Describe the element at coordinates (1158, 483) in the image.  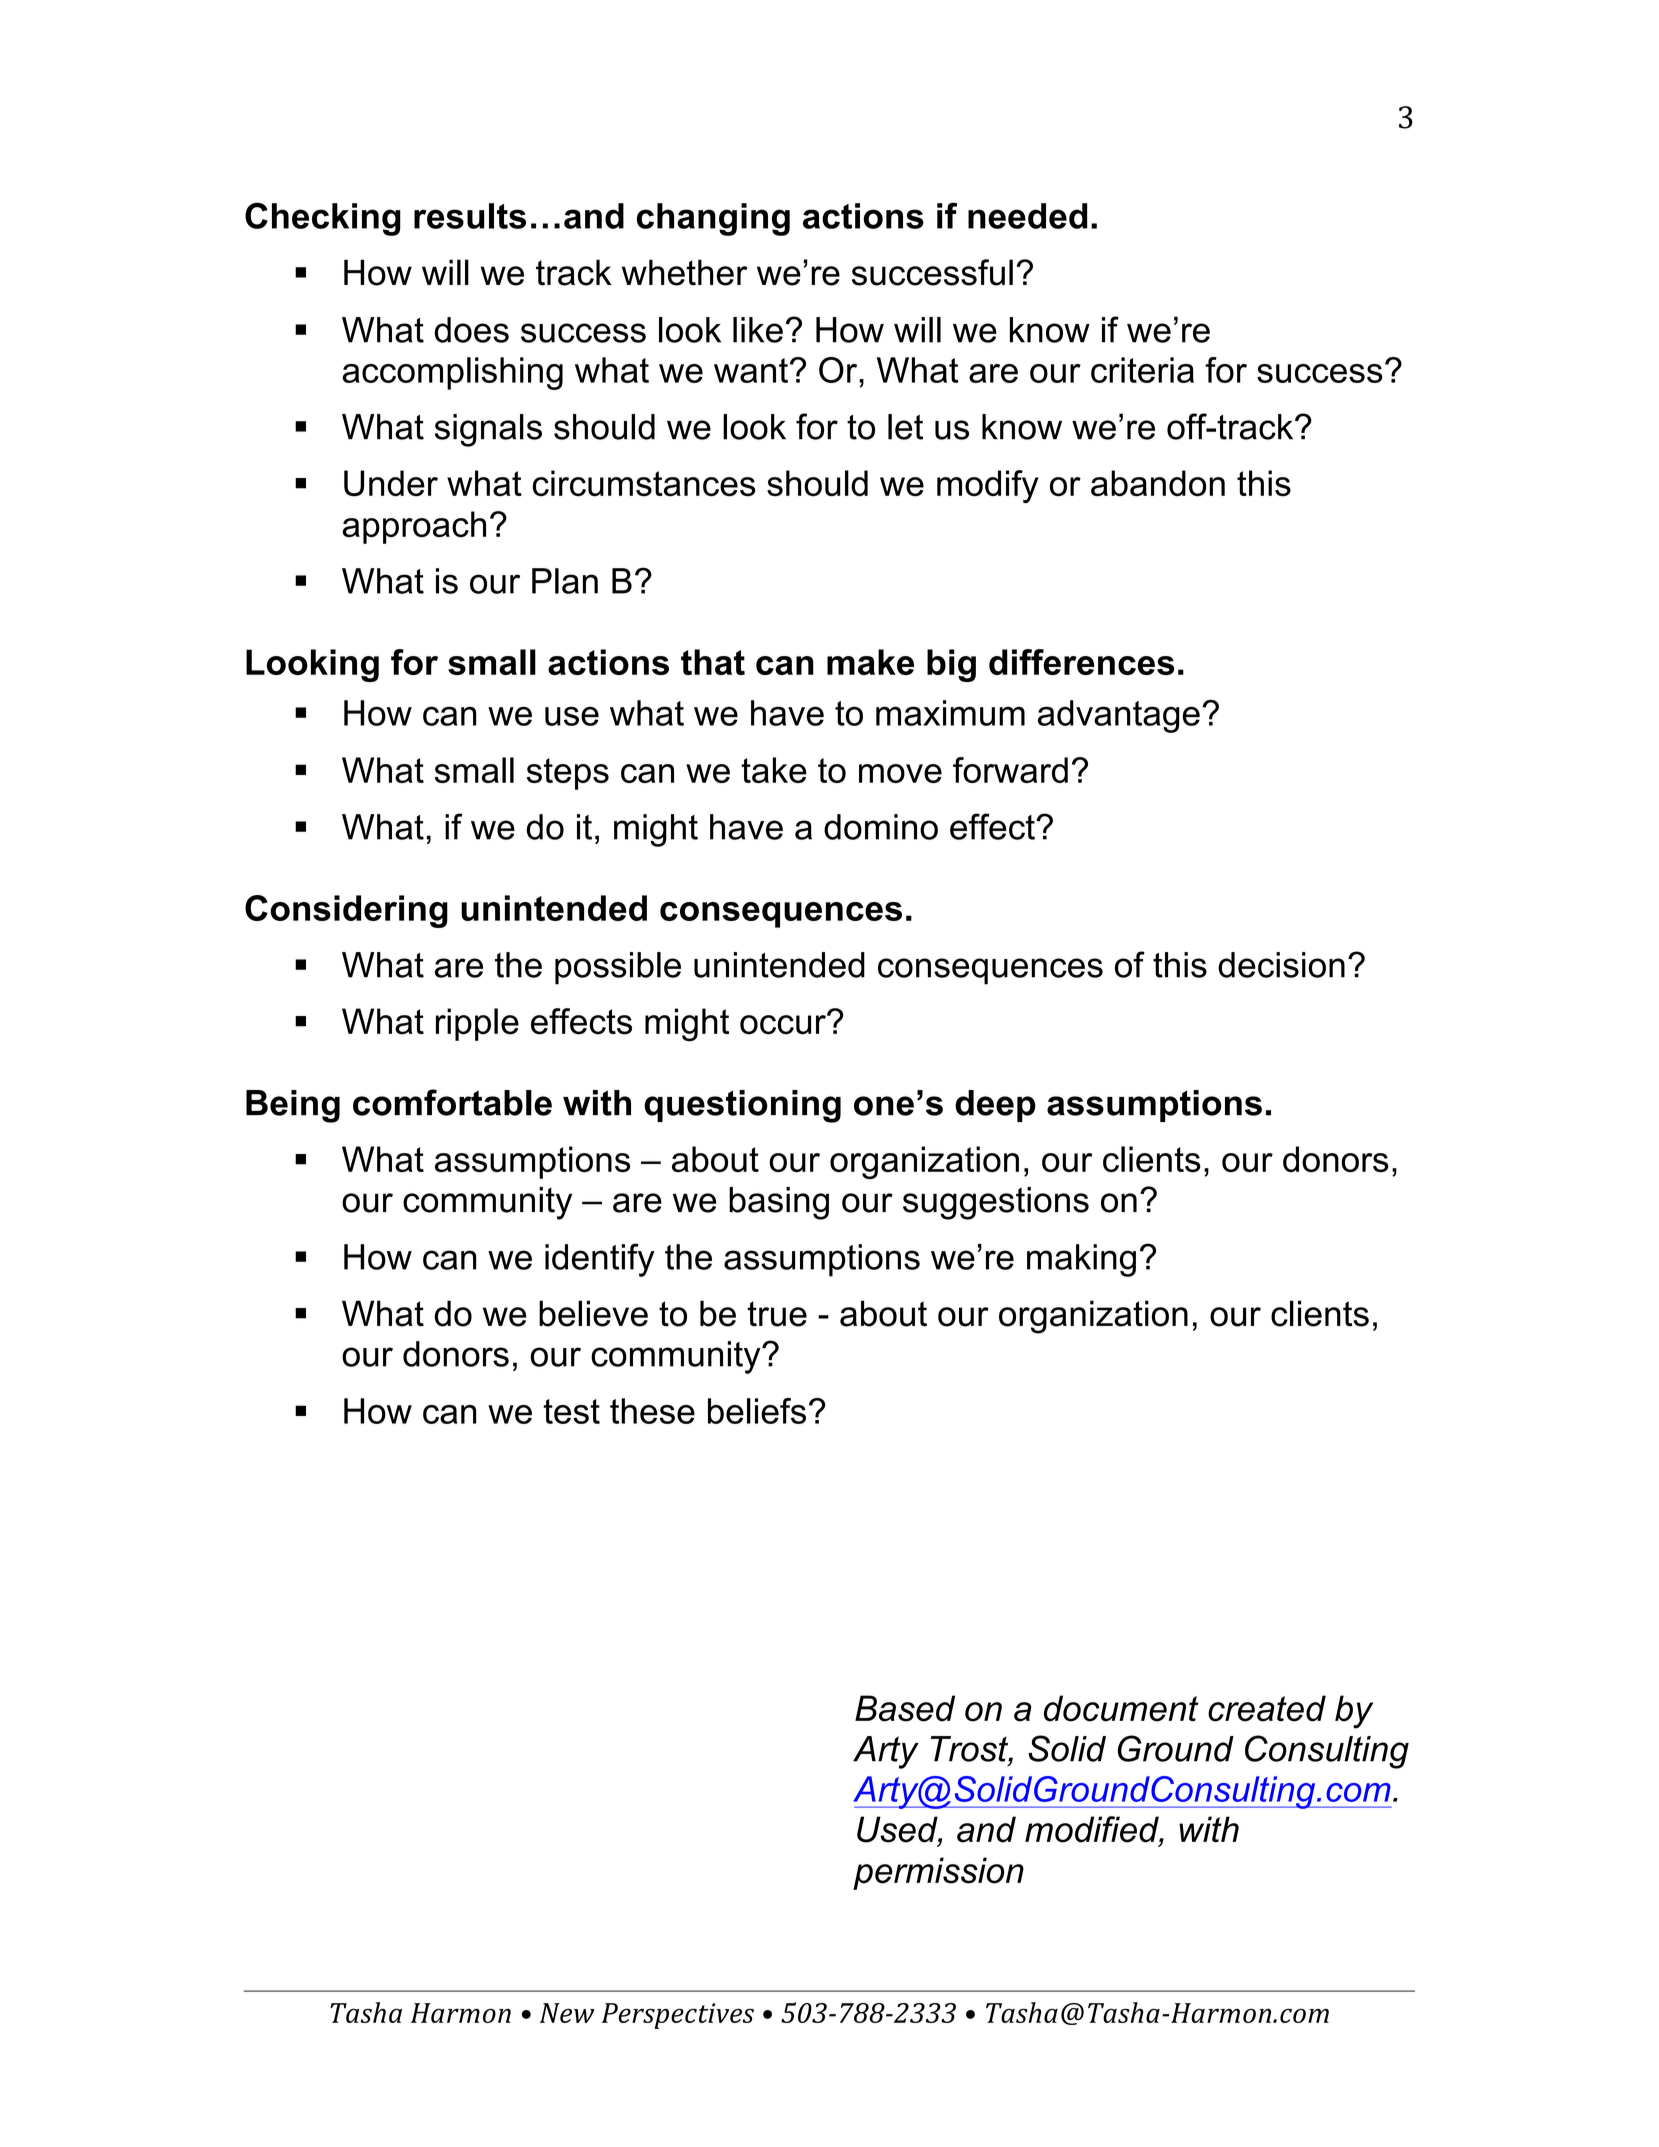
I see `abandon` at that location.
